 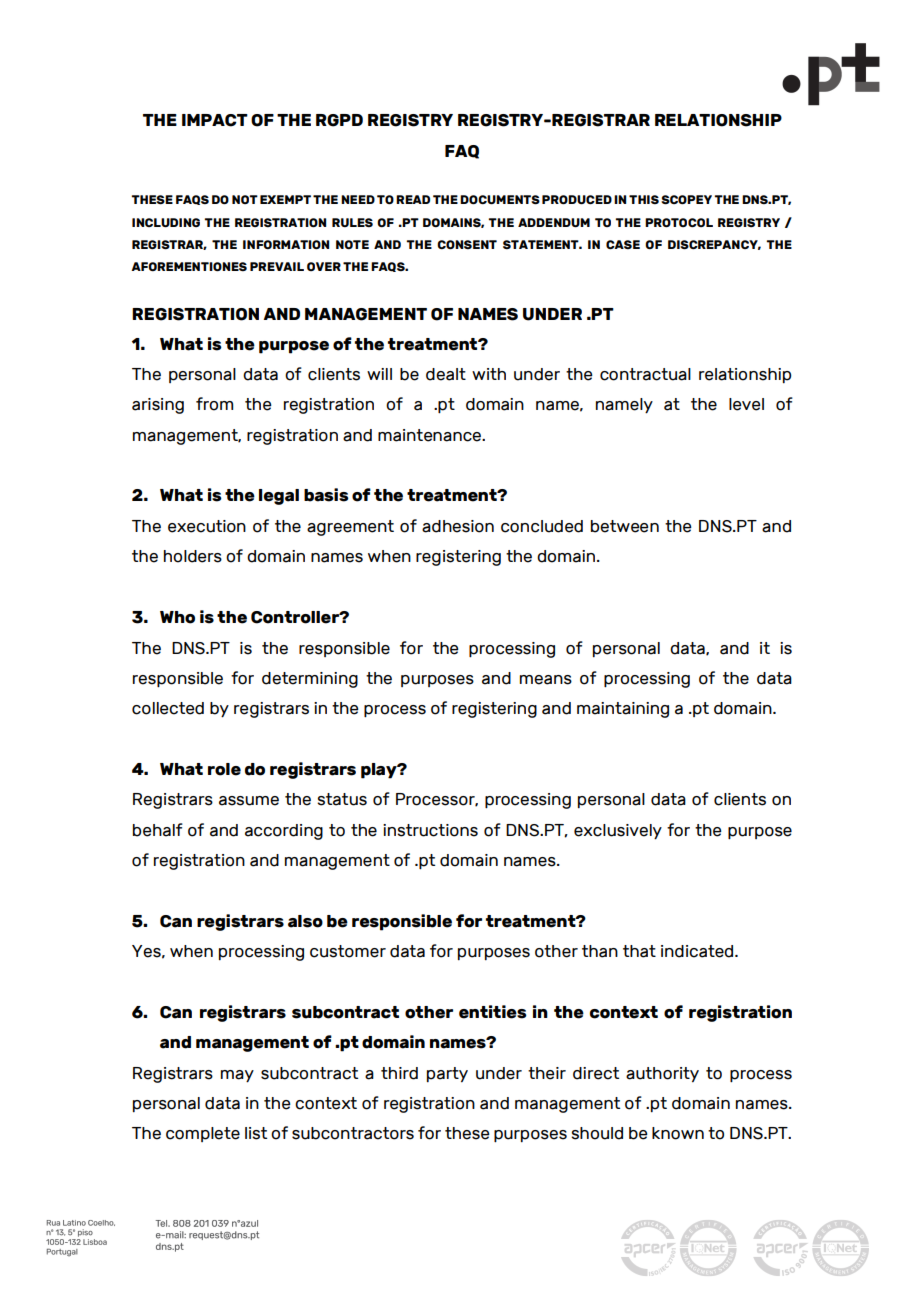 What do you see at coordinates (177, 617) in the image?
I see `Who` at bounding box center [177, 617].
